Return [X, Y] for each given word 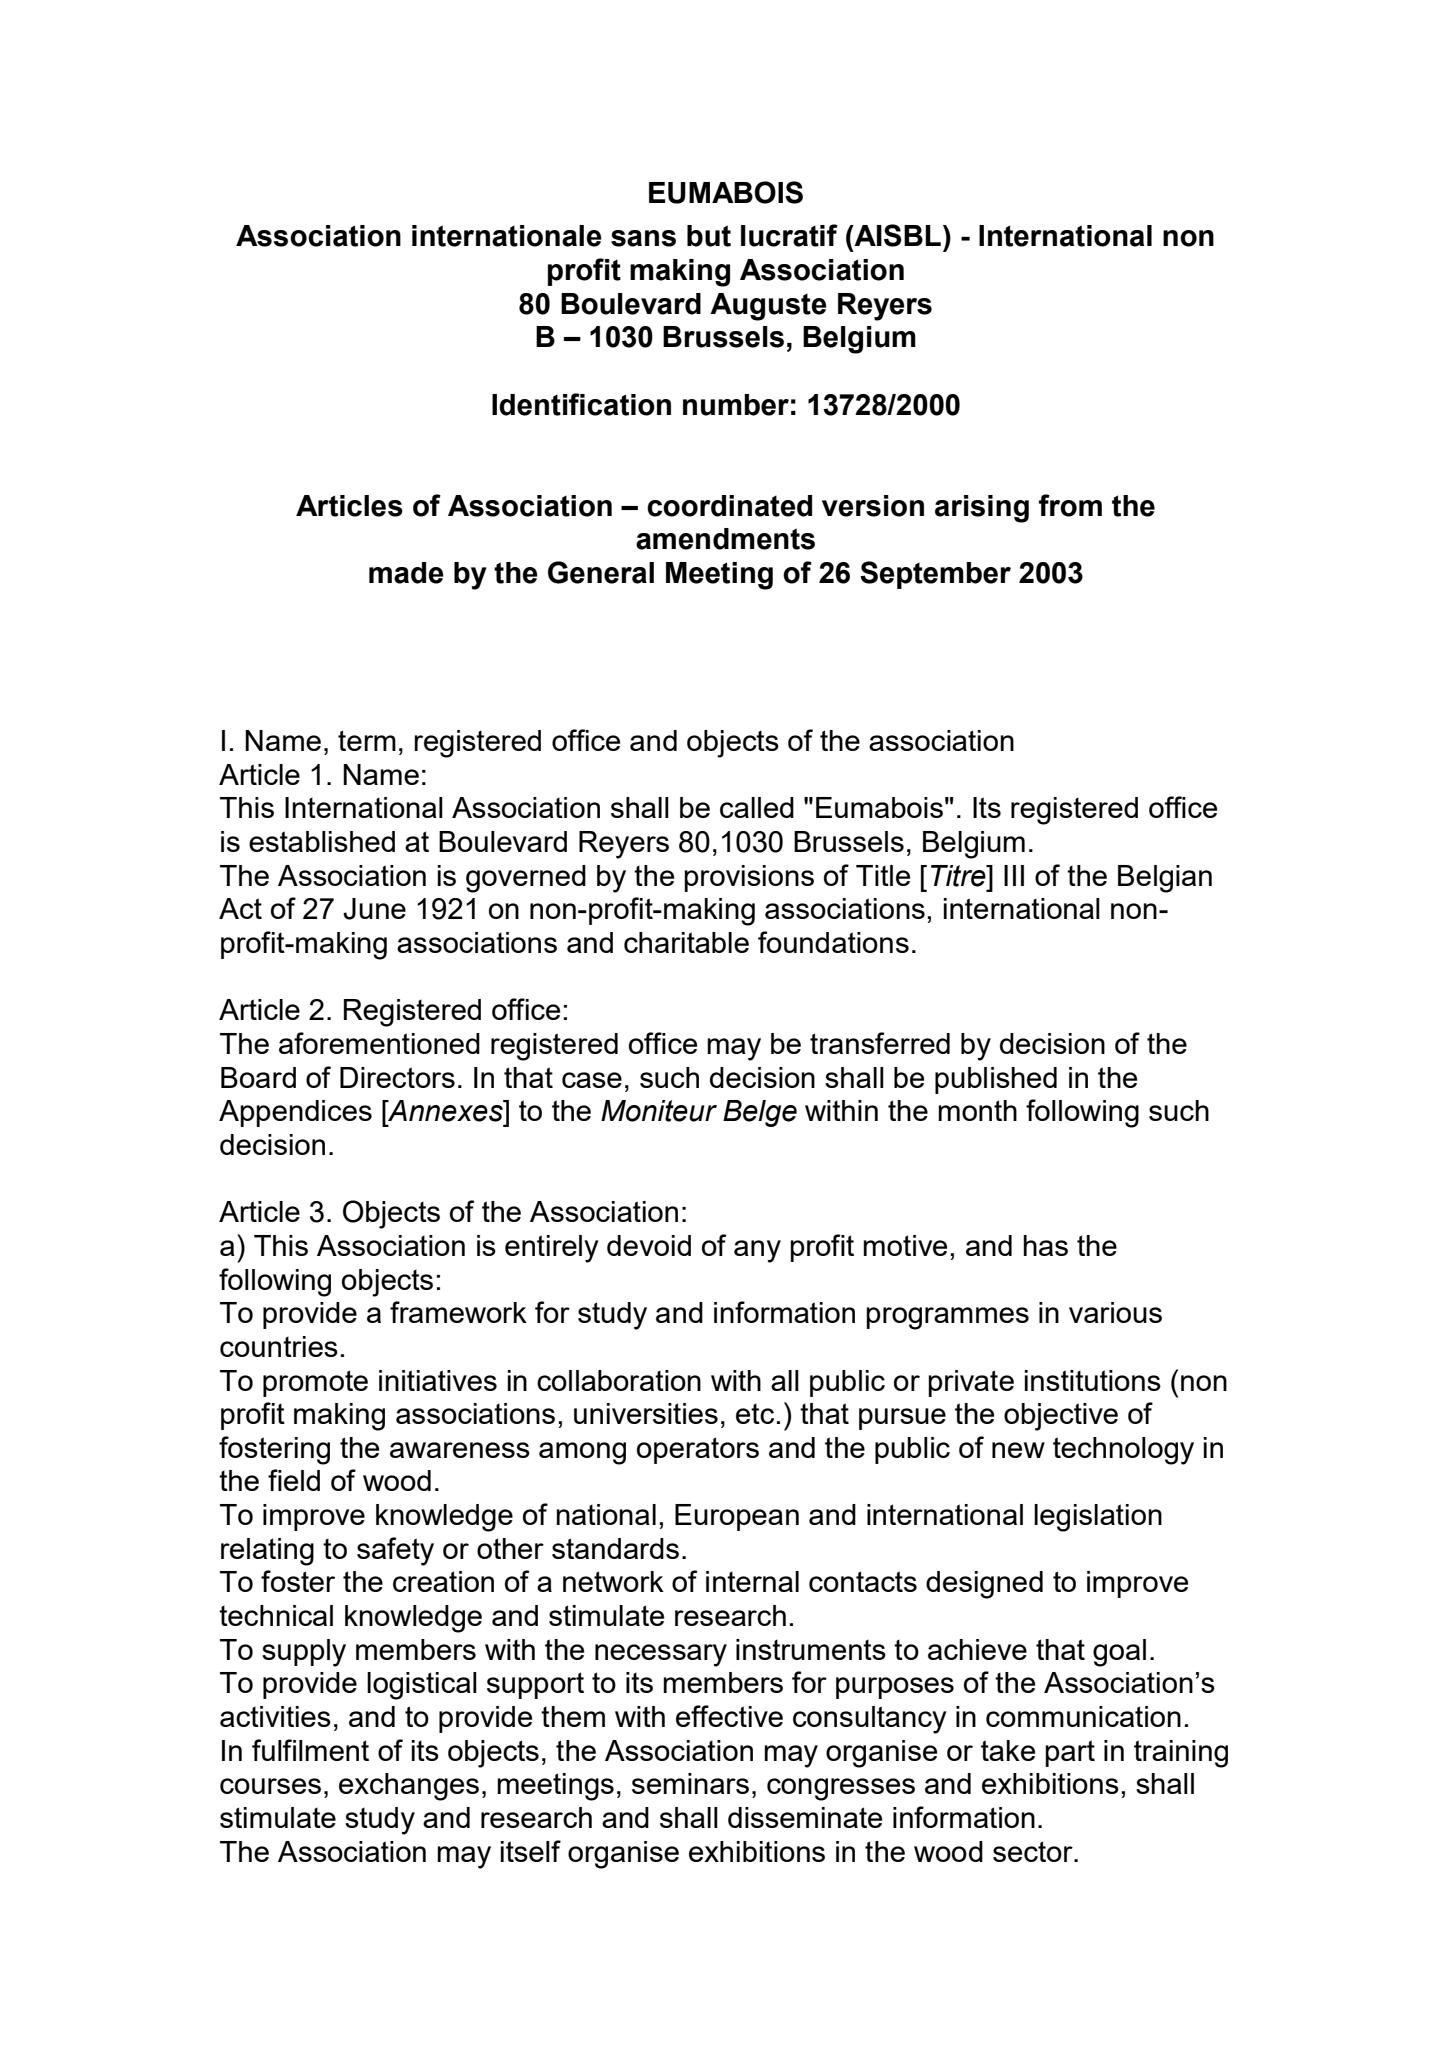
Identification [581, 404]
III [1014, 875]
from [1070, 505]
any [757, 1251]
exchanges [409, 1787]
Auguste [768, 307]
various [1115, 1312]
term [367, 740]
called [757, 807]
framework [458, 1312]
